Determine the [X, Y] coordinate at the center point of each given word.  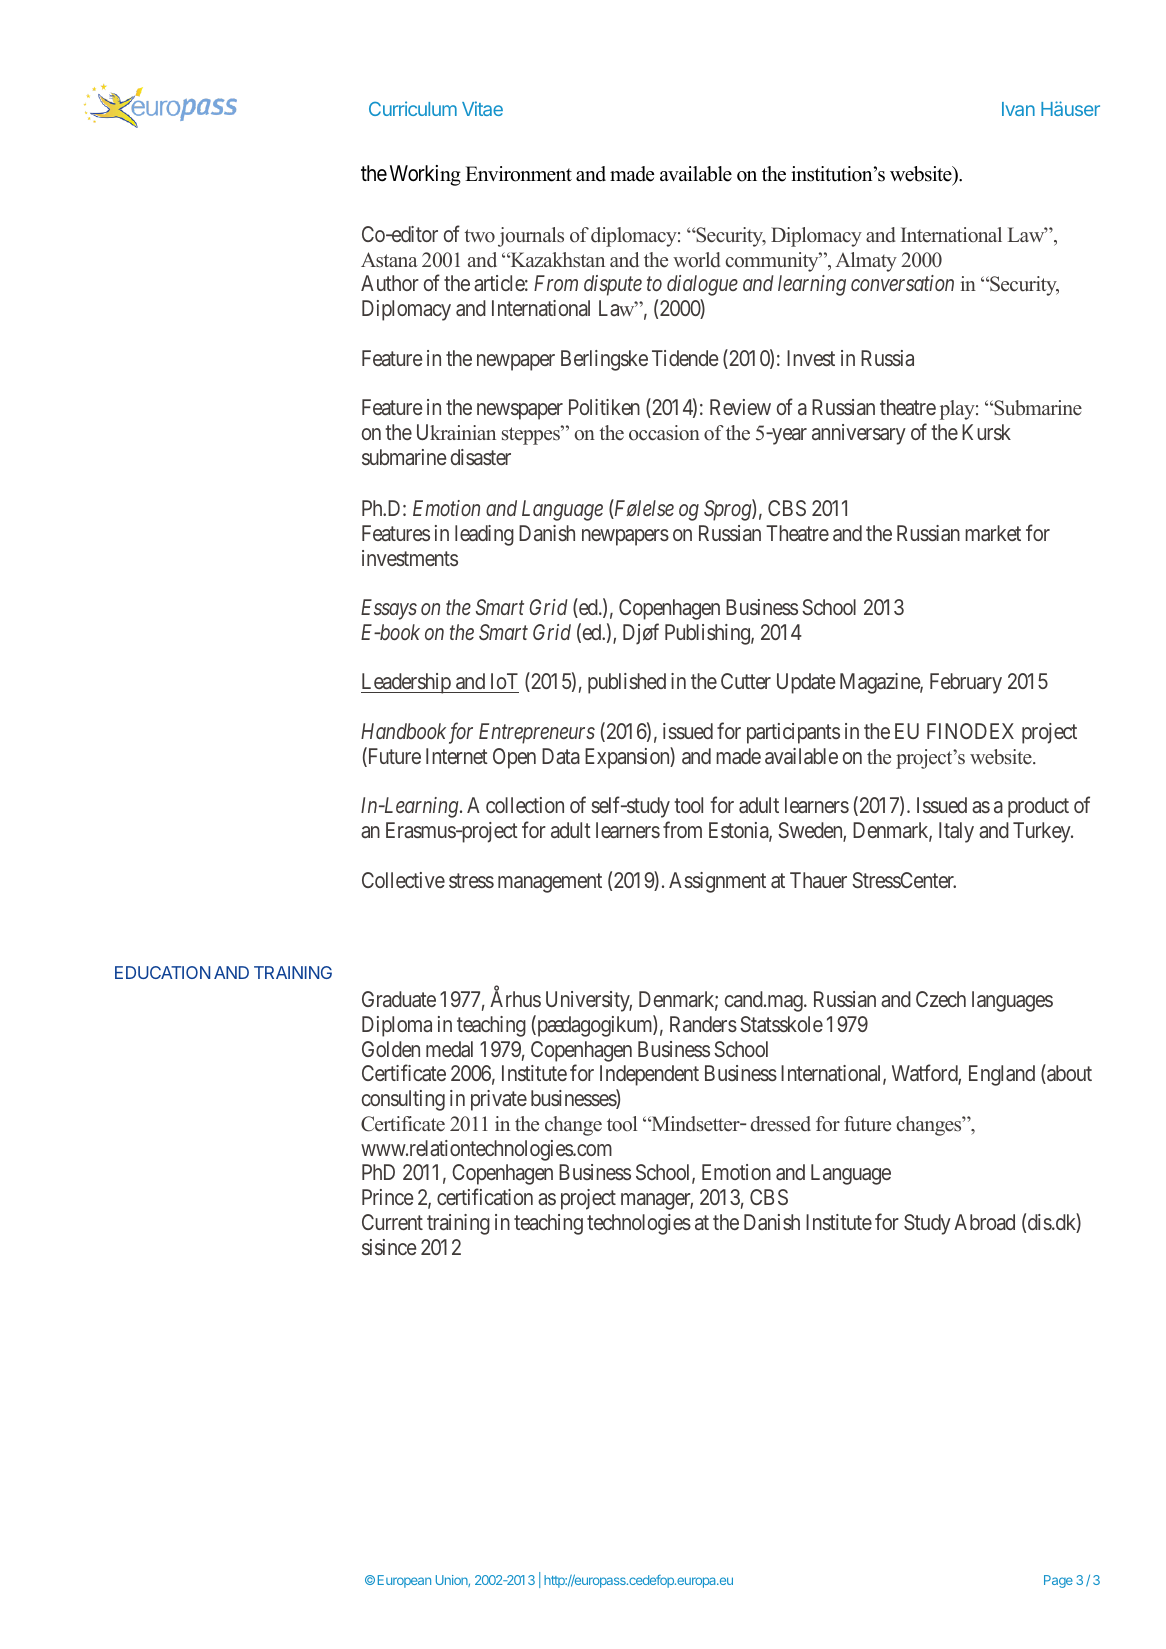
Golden [391, 1049]
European [404, 1581]
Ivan [1018, 109]
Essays [389, 609]
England [1002, 1075]
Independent [649, 1075]
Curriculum [413, 108]
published [627, 683]
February [966, 683]
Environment [518, 174]
